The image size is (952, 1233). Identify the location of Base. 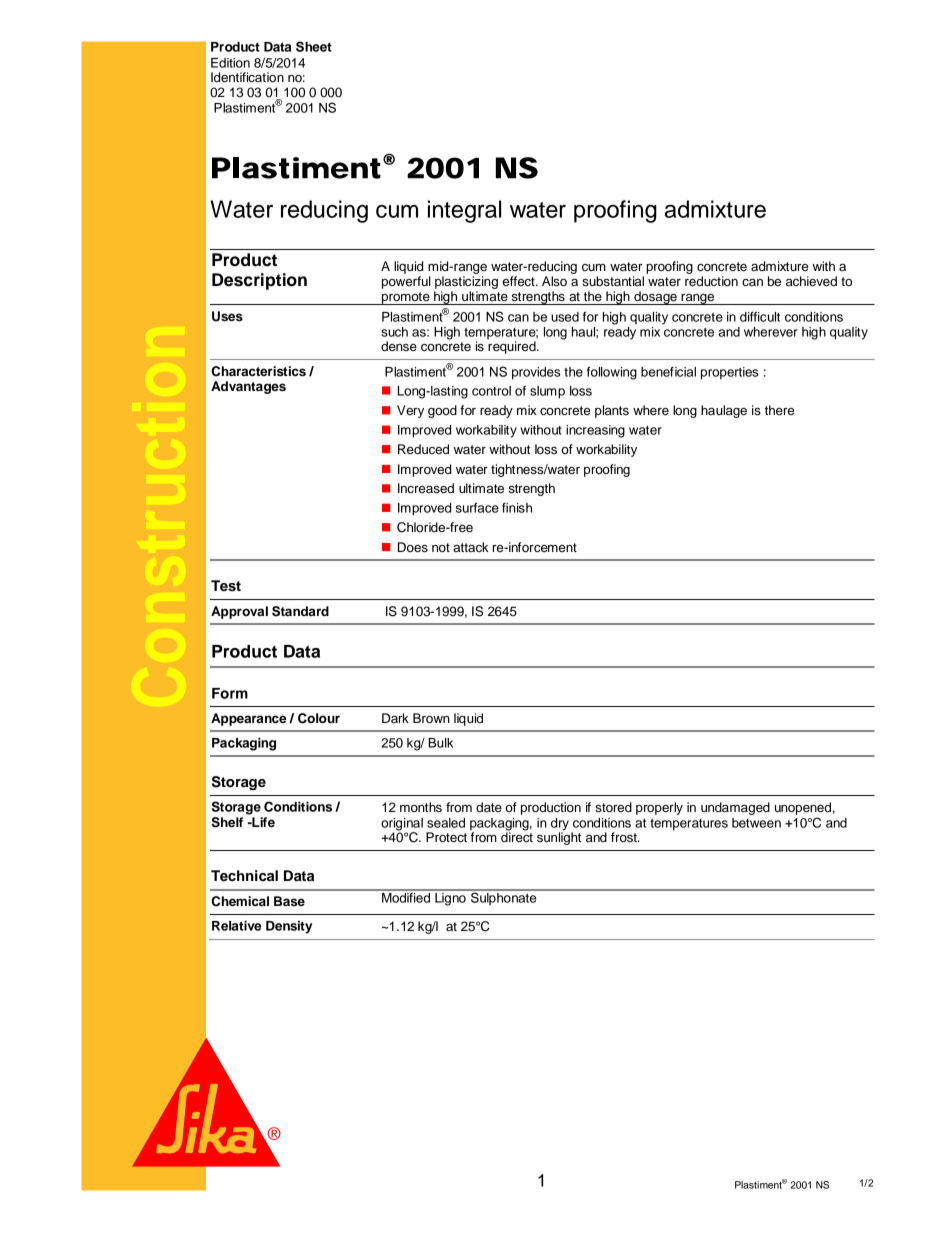
(289, 901).
